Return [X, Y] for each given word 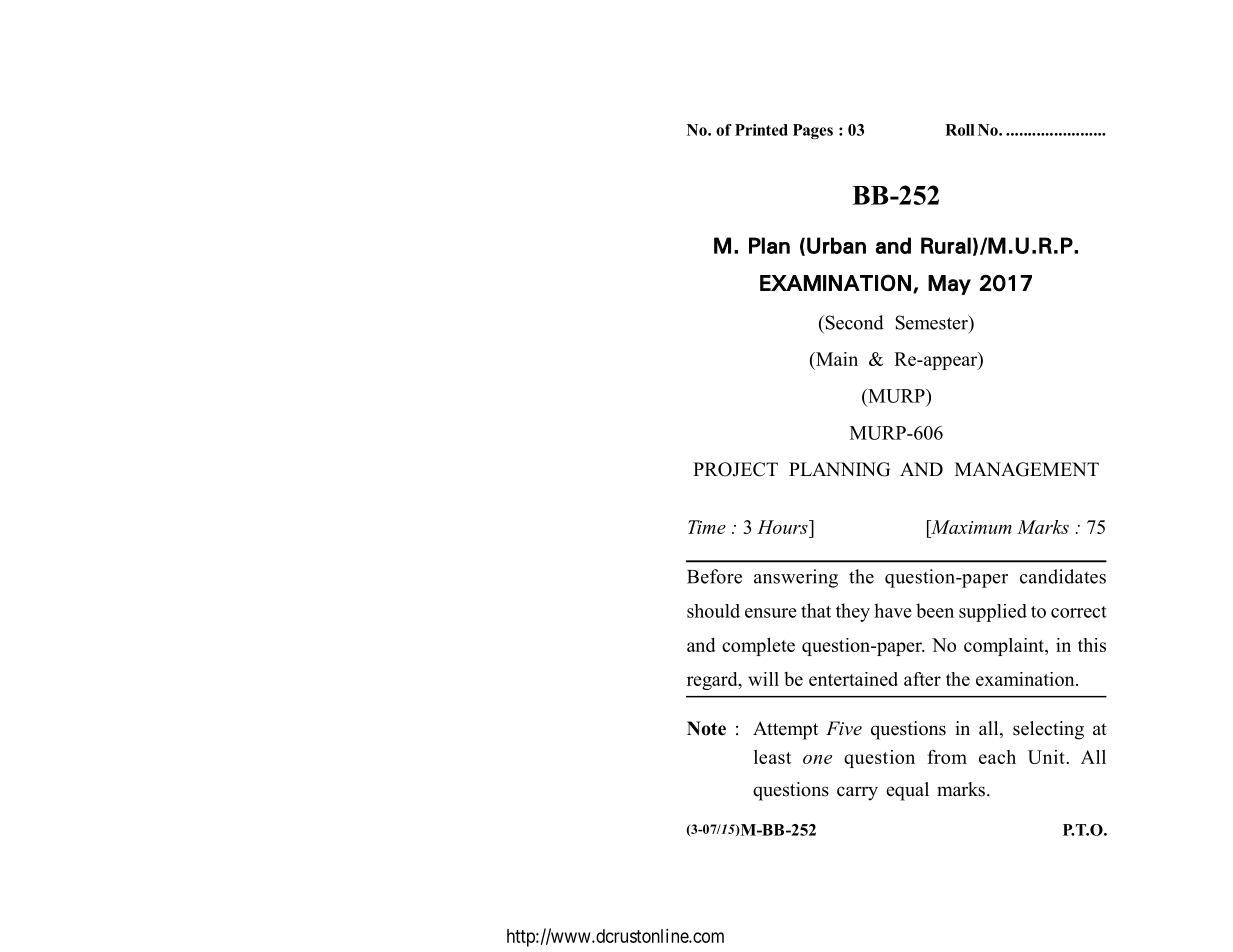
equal [907, 791]
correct [1079, 612]
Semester [933, 322]
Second [853, 322]
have [893, 610]
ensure [771, 613]
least [772, 757]
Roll [960, 130]
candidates [1063, 576]
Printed [761, 130]
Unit [1046, 757]
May [949, 285]
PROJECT [735, 469]
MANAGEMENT [1027, 469]
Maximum [970, 527]
